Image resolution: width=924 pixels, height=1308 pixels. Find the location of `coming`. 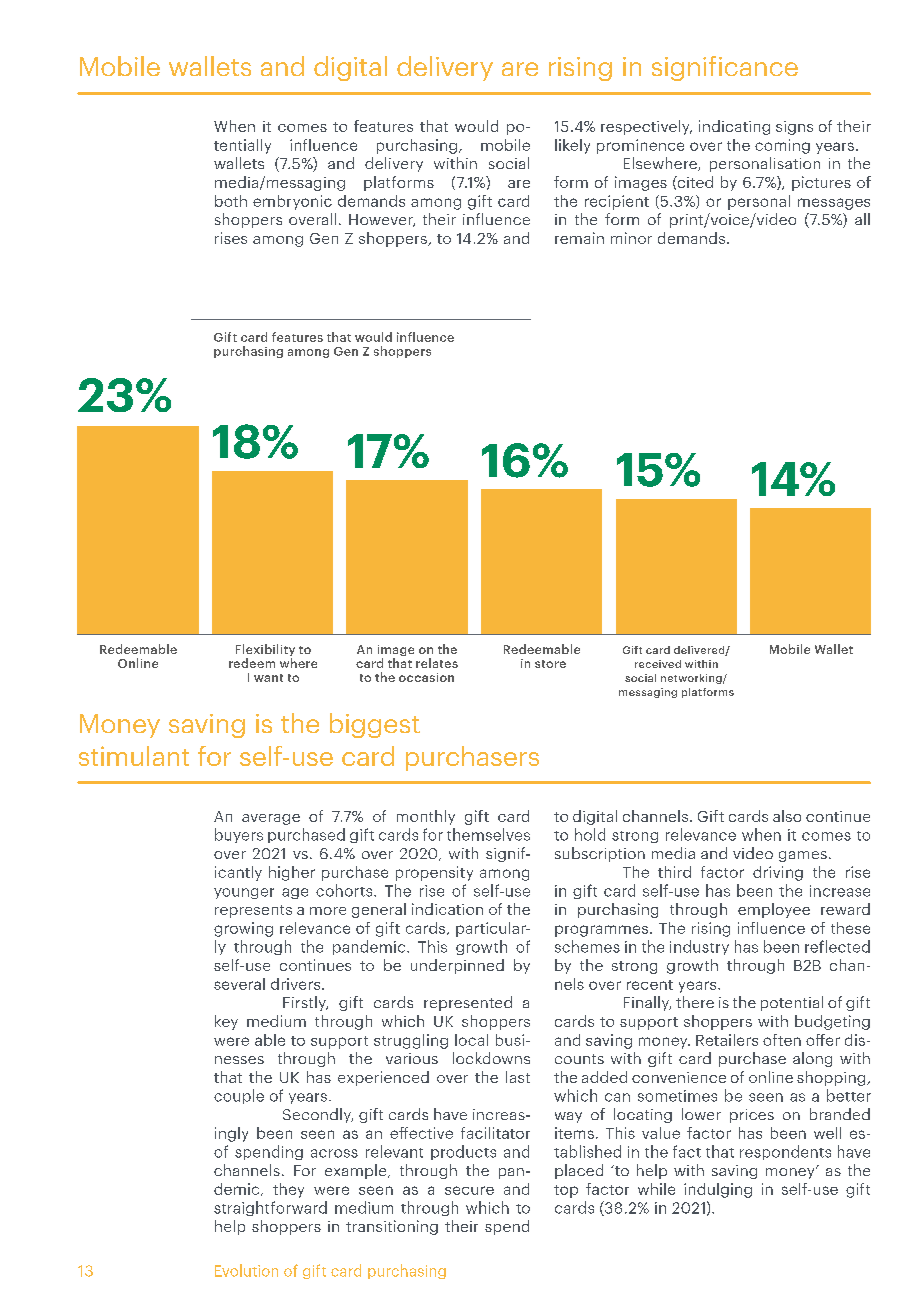

coming is located at coordinates (782, 146).
